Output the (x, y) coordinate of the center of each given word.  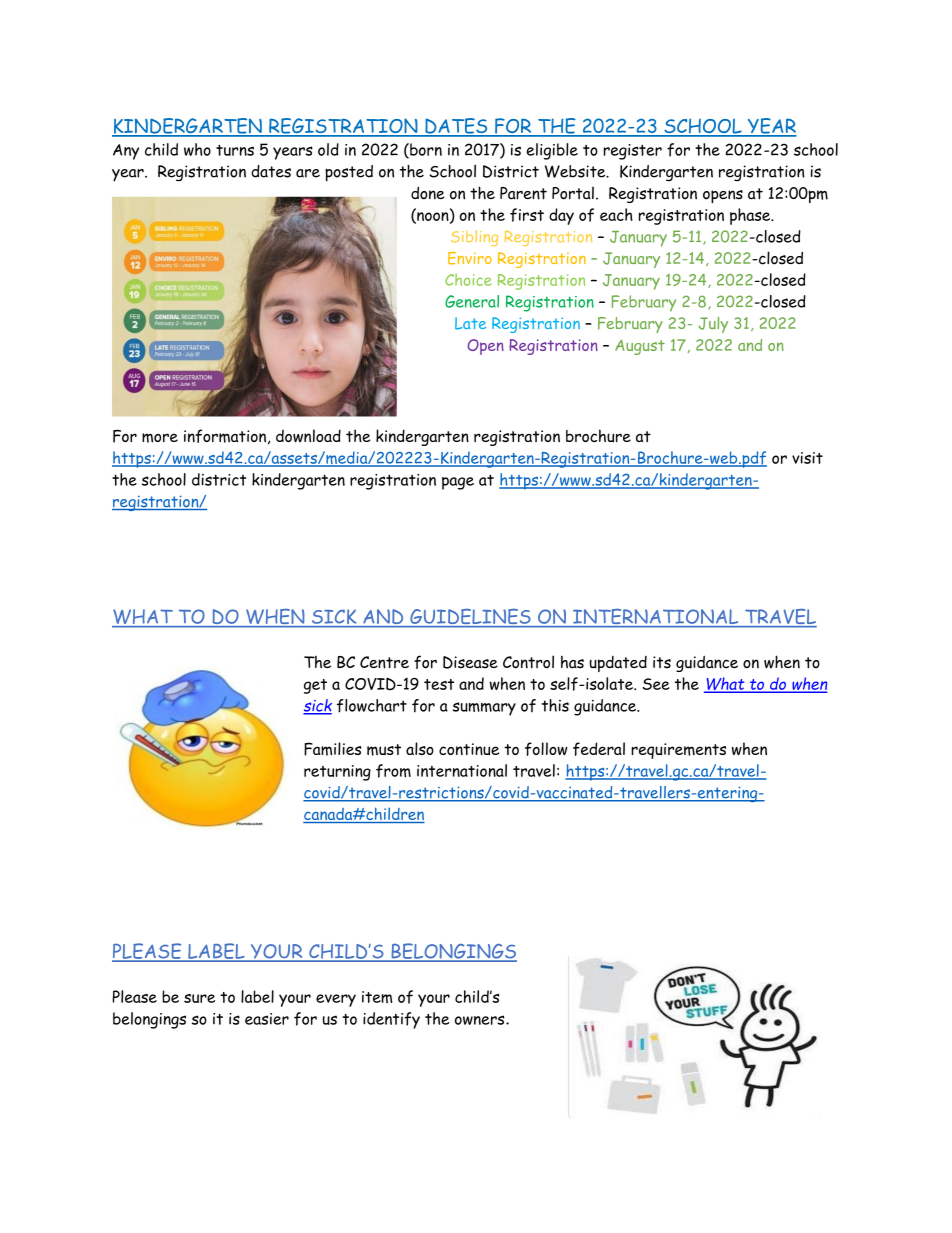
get (315, 686)
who (197, 149)
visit (807, 458)
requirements (678, 751)
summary (484, 709)
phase (751, 216)
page (458, 483)
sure (199, 998)
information (225, 436)
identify (391, 1020)
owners (481, 1020)
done (427, 193)
